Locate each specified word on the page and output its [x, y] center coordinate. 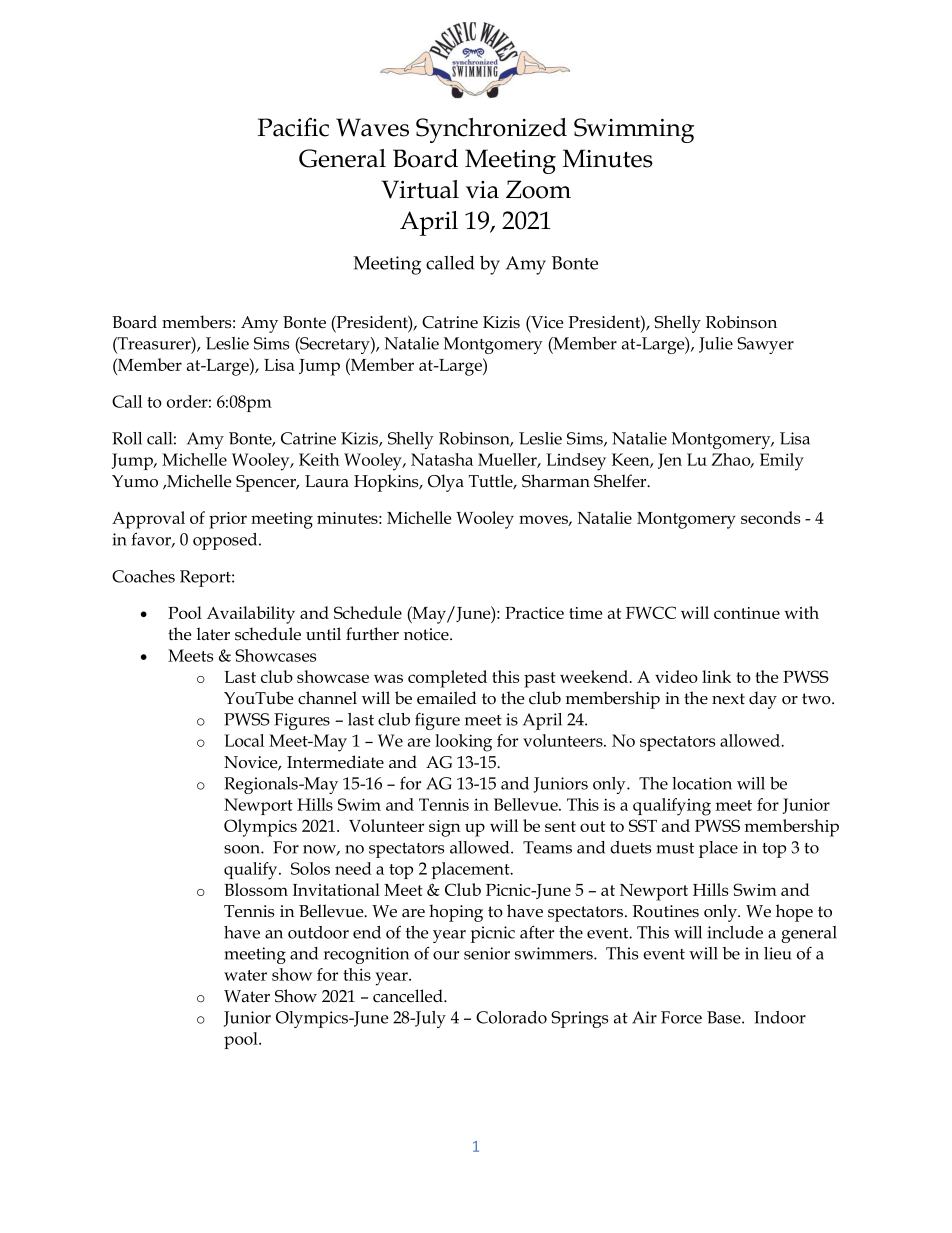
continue [747, 613]
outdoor [318, 932]
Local [244, 740]
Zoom [538, 189]
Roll [127, 438]
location [702, 783]
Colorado [511, 1017]
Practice [534, 613]
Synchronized [491, 130]
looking [463, 743]
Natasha [442, 459]
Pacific [293, 127]
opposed [226, 541]
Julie [716, 345]
